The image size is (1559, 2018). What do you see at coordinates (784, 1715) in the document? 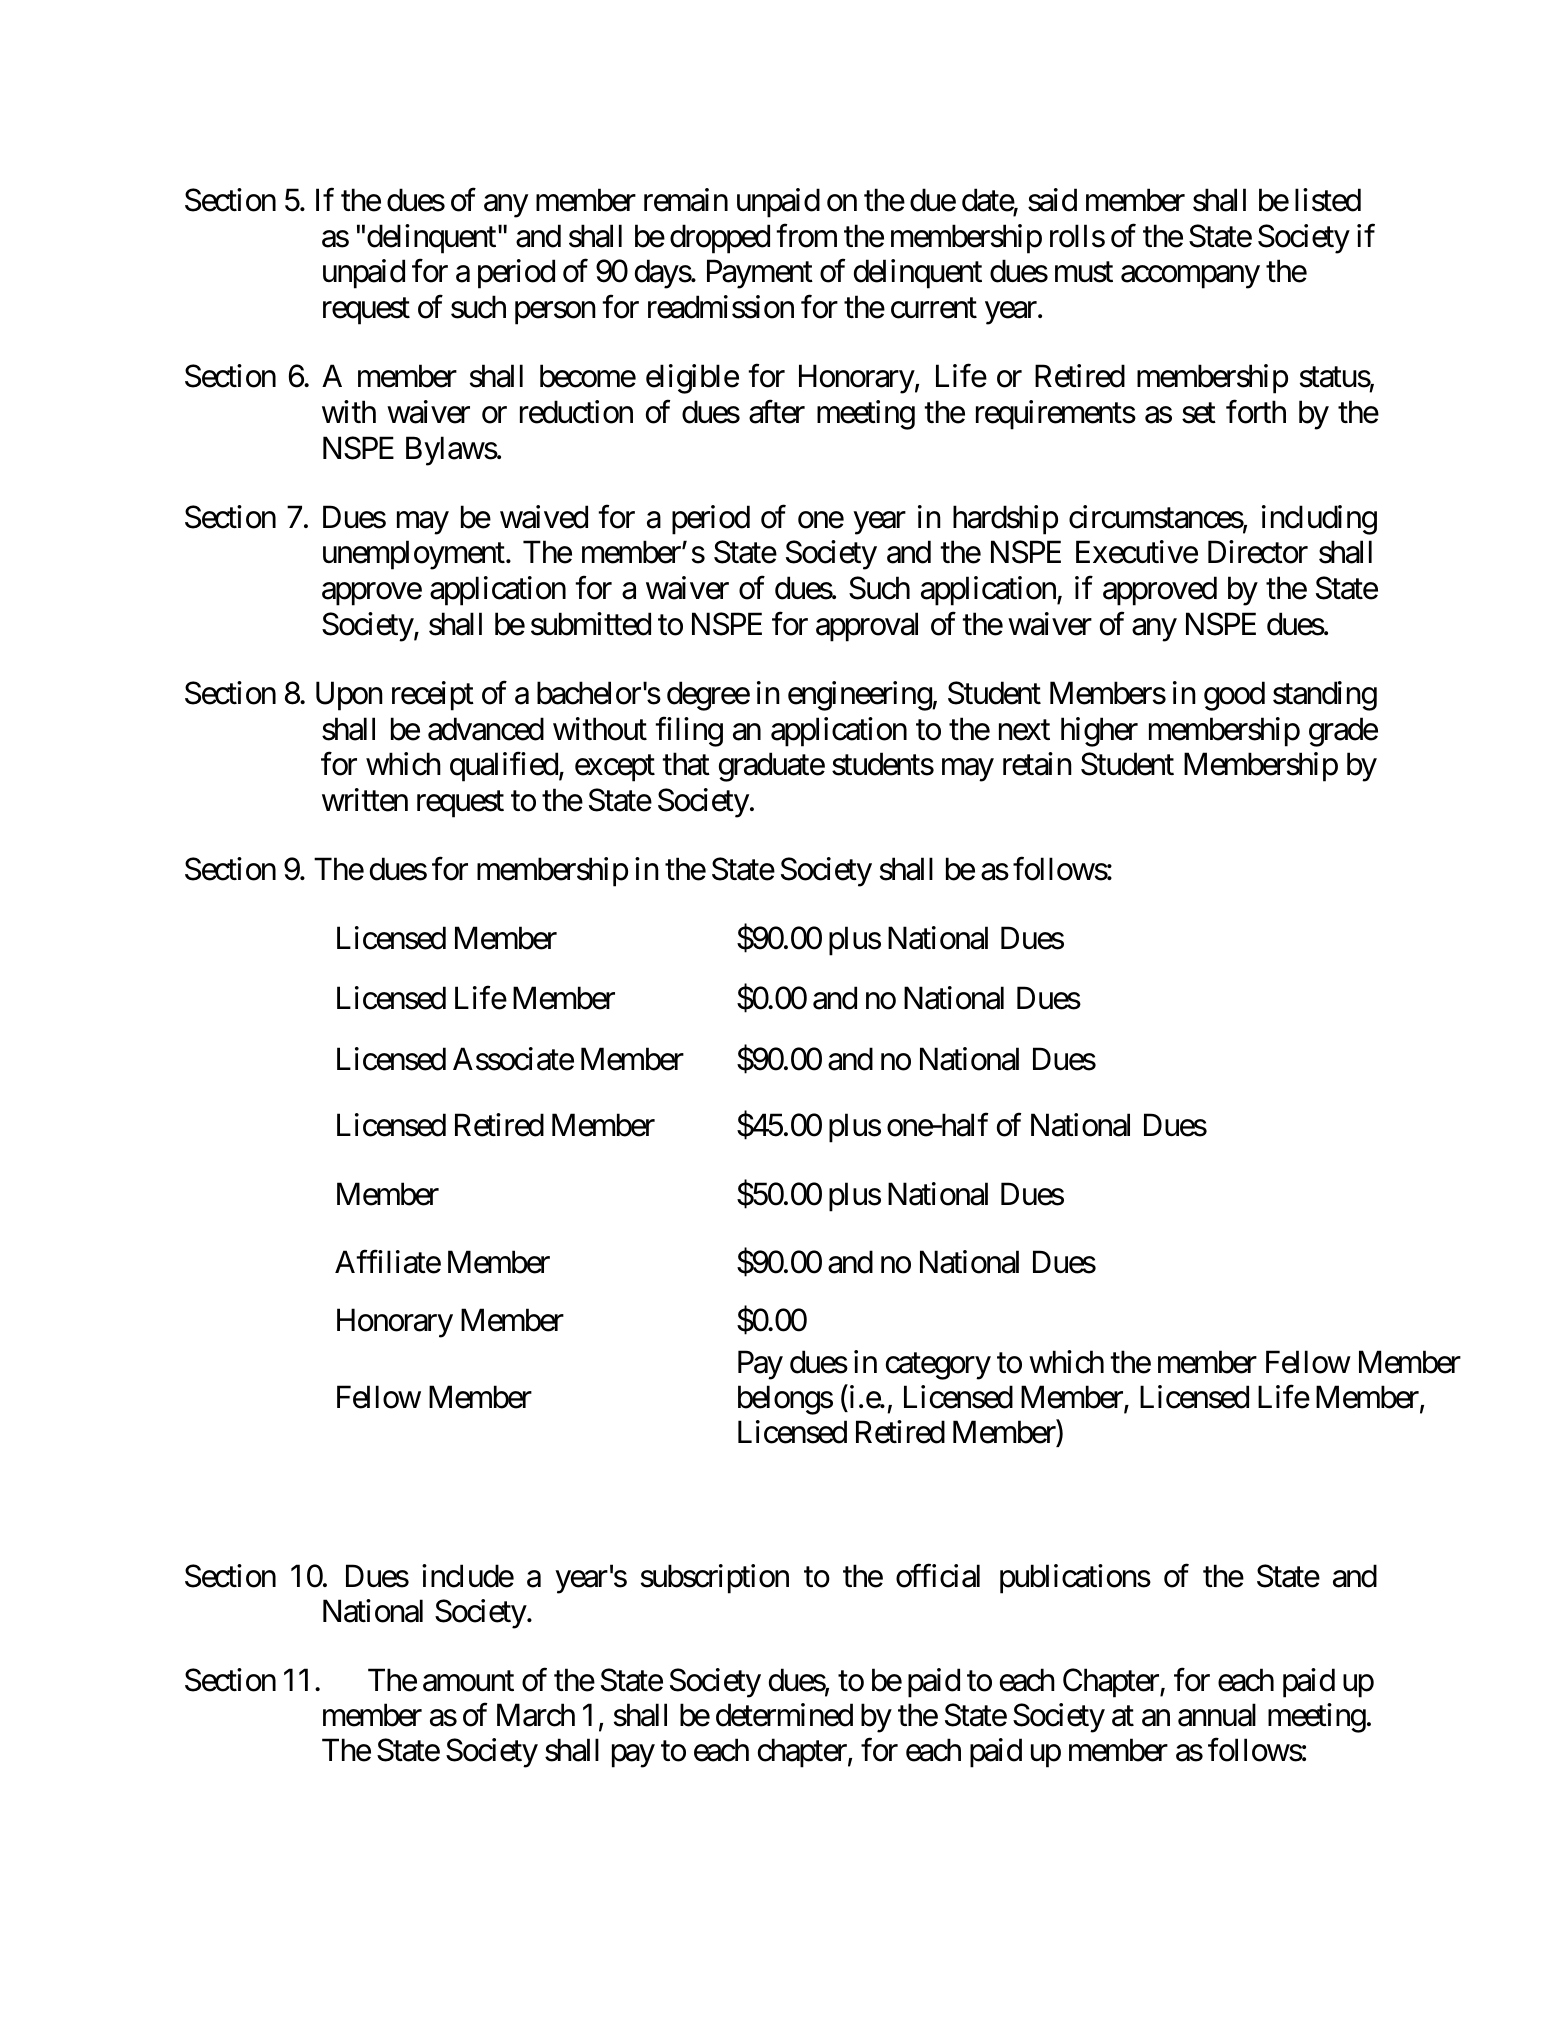
I see `determined` at bounding box center [784, 1715].
